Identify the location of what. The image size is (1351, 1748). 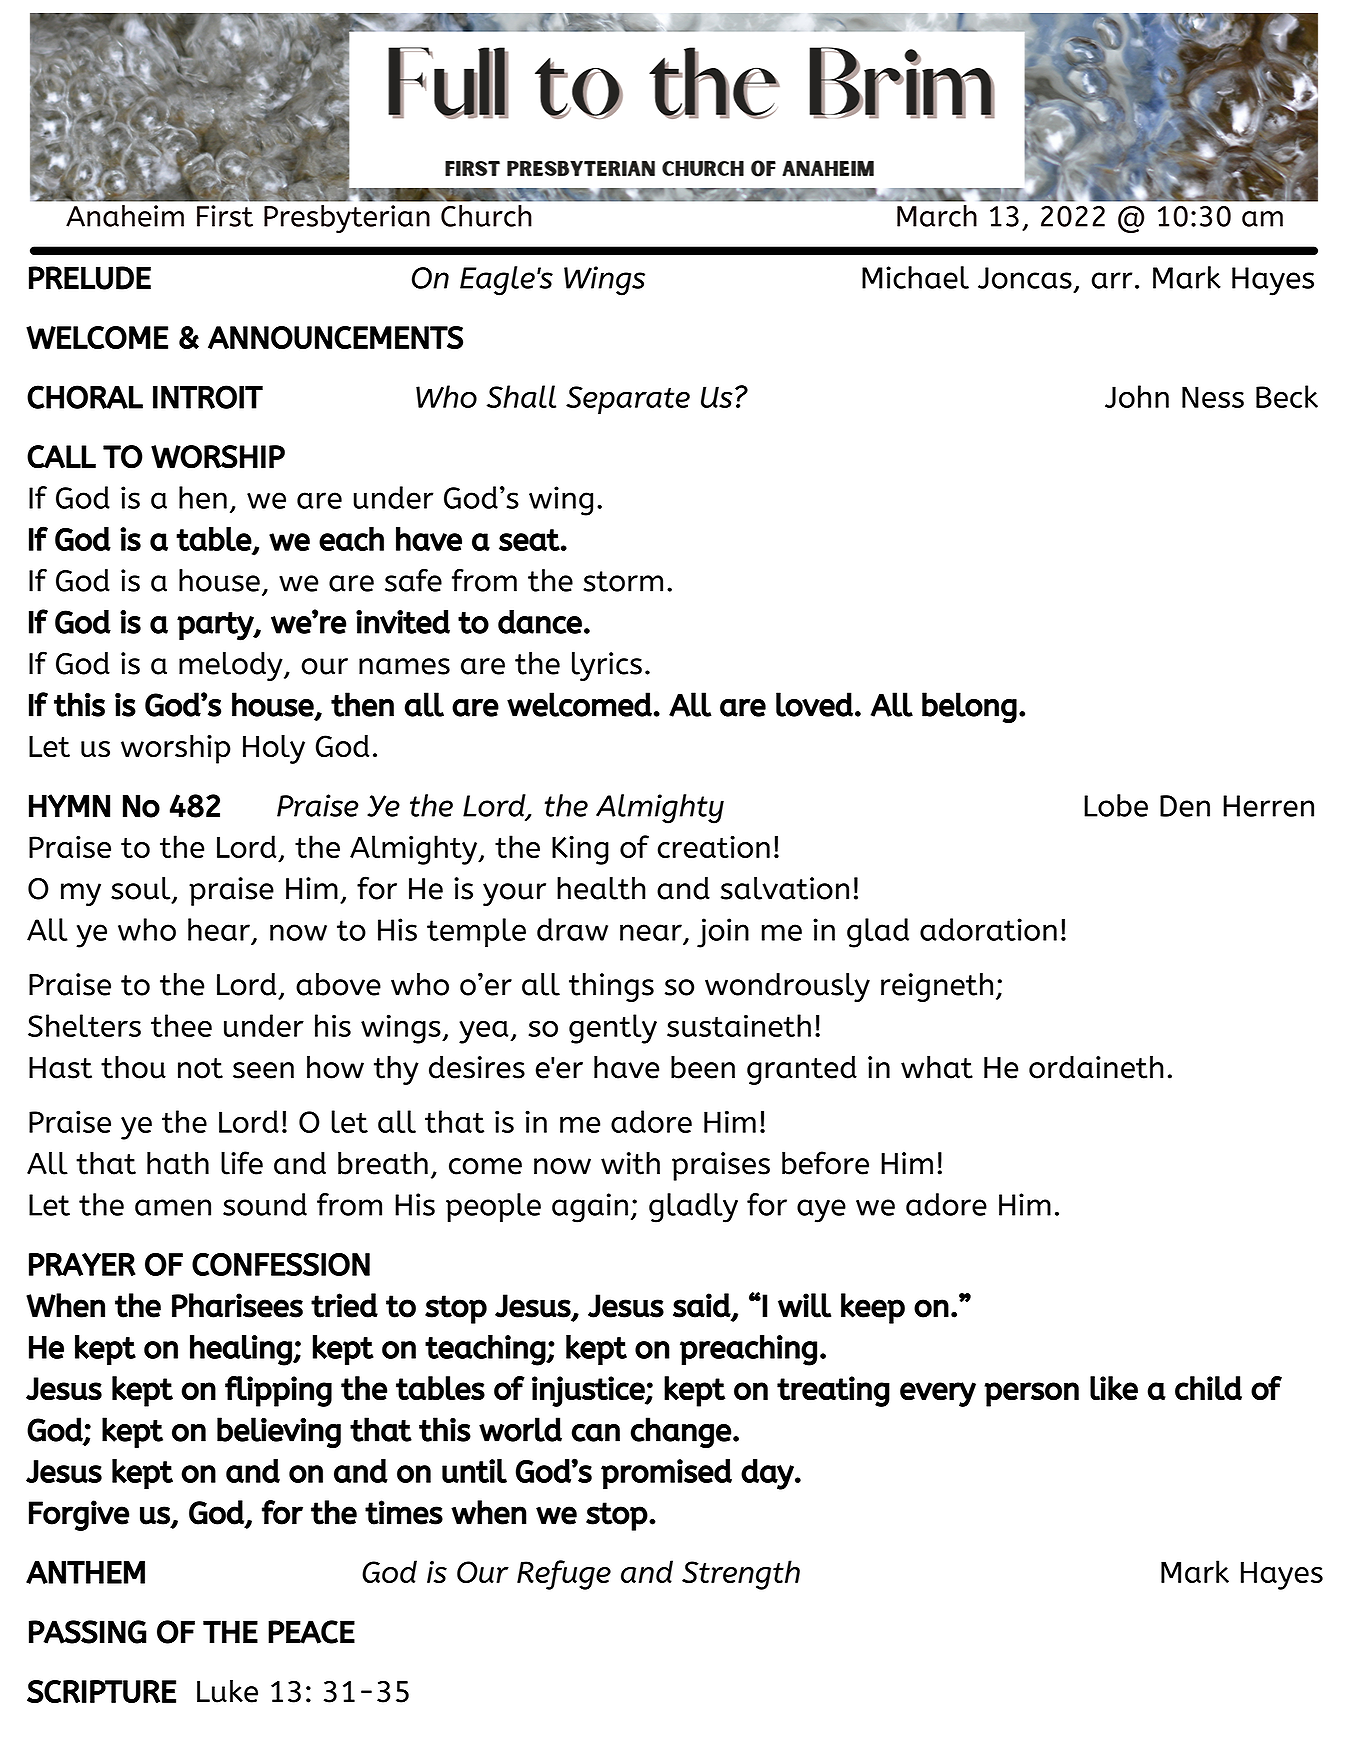
(937, 1067).
